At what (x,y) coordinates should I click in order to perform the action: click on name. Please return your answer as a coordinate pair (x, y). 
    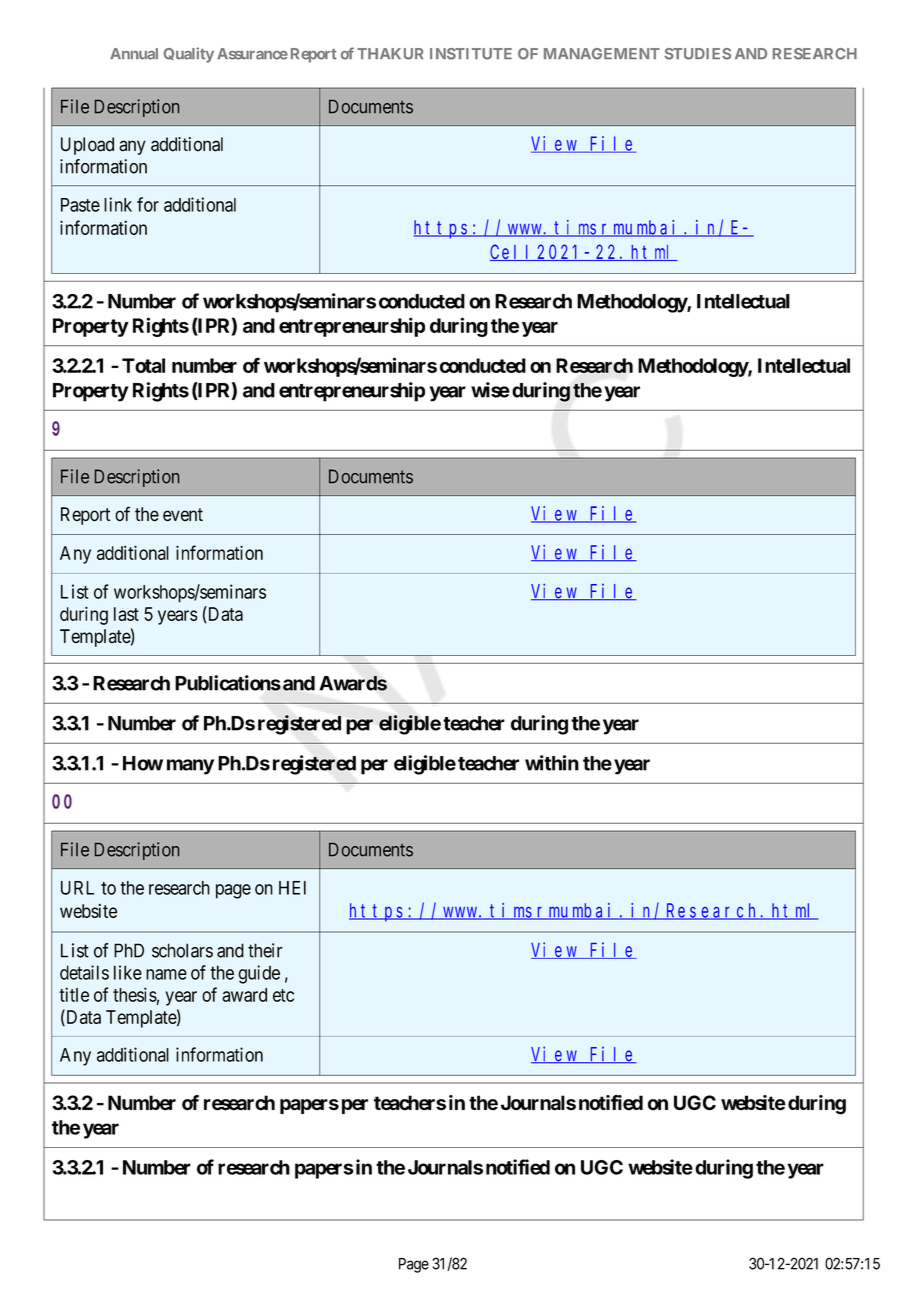
    Looking at the image, I should click on (166, 974).
